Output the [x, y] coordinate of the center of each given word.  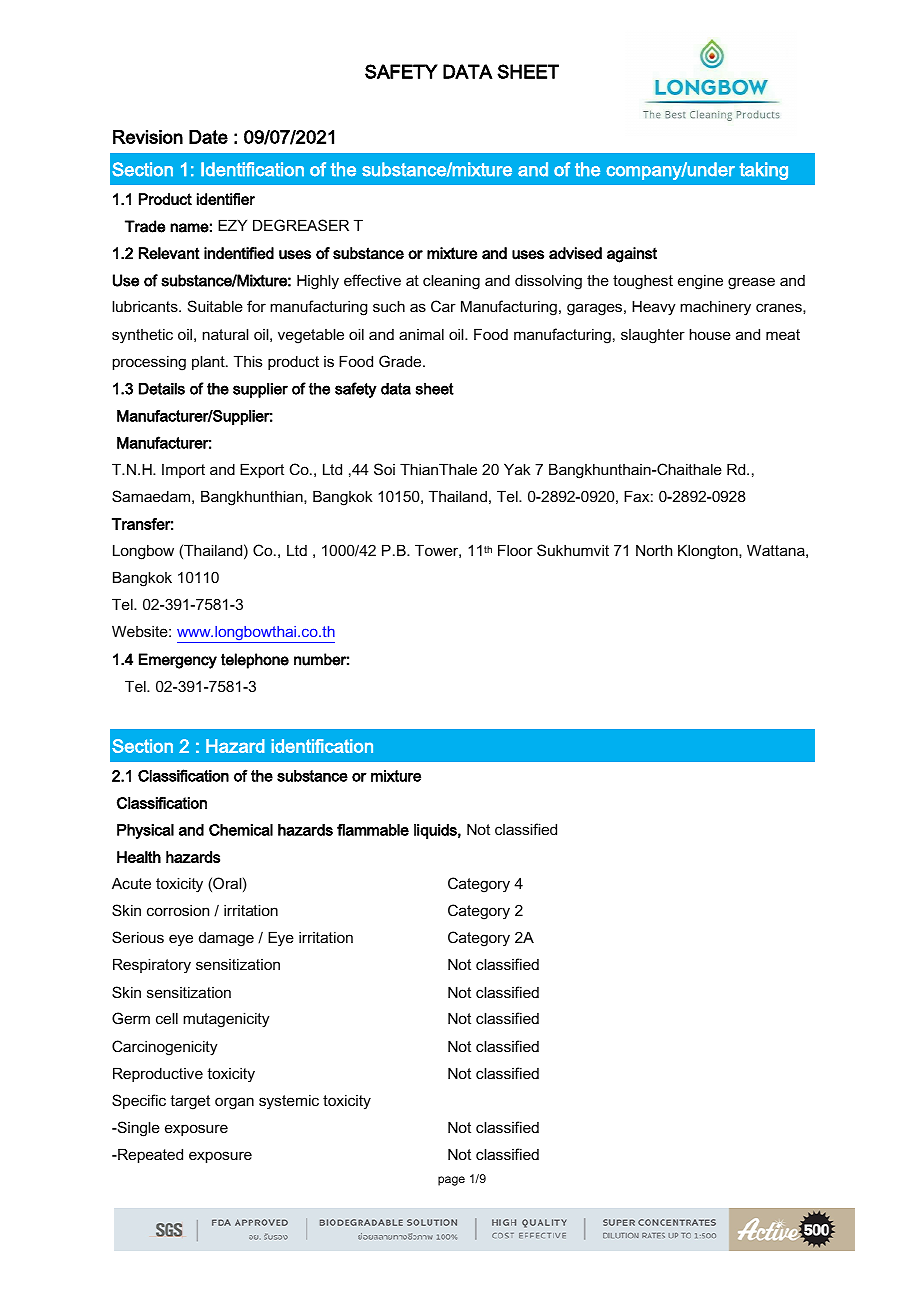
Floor [515, 550]
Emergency [178, 661]
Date [208, 137]
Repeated [149, 1155]
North [654, 550]
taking [764, 171]
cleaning [451, 282]
